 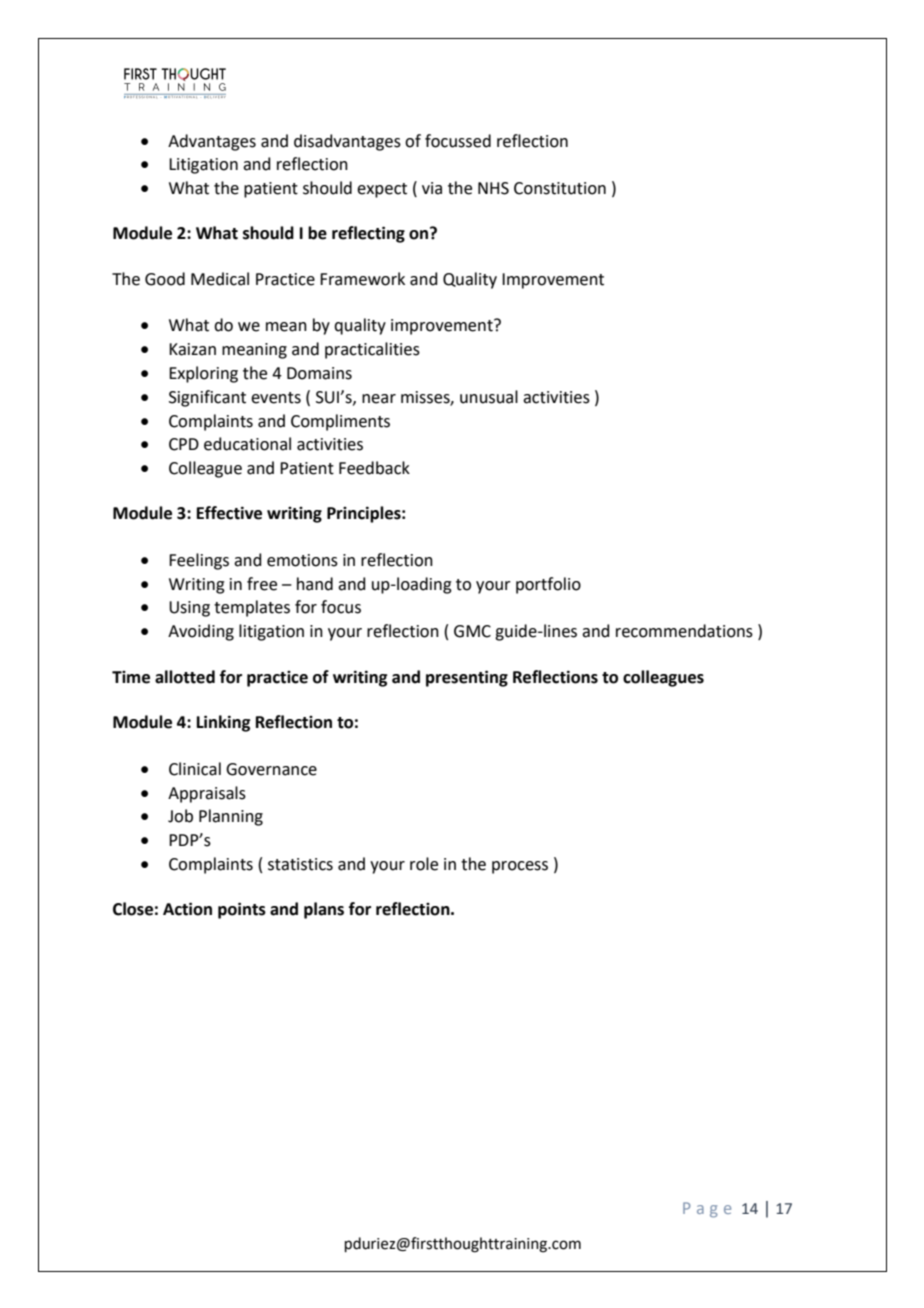 I want to click on Medical, so click(x=220, y=279).
